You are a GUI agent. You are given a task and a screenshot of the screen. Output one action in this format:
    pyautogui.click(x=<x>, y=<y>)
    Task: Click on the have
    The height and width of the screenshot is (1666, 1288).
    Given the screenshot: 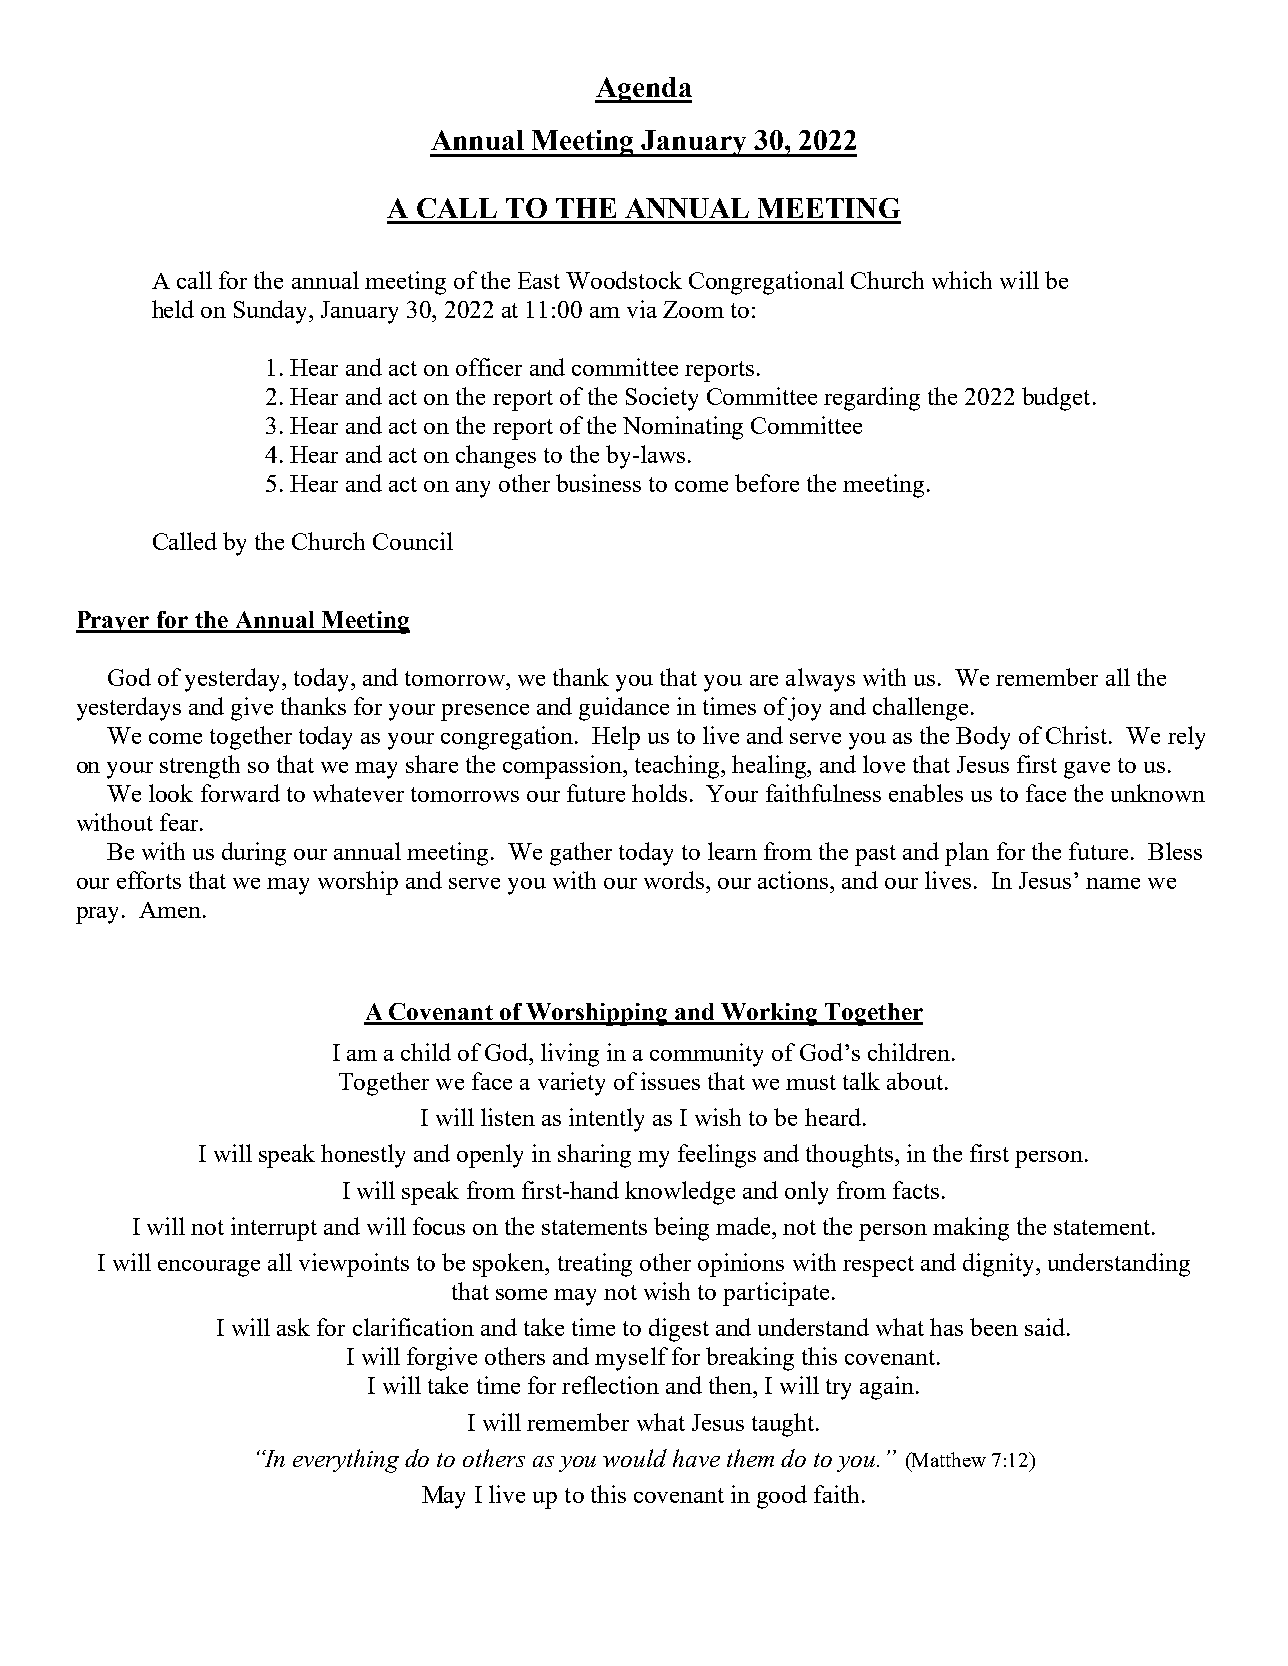 What is the action you would take?
    pyautogui.click(x=696, y=1458)
